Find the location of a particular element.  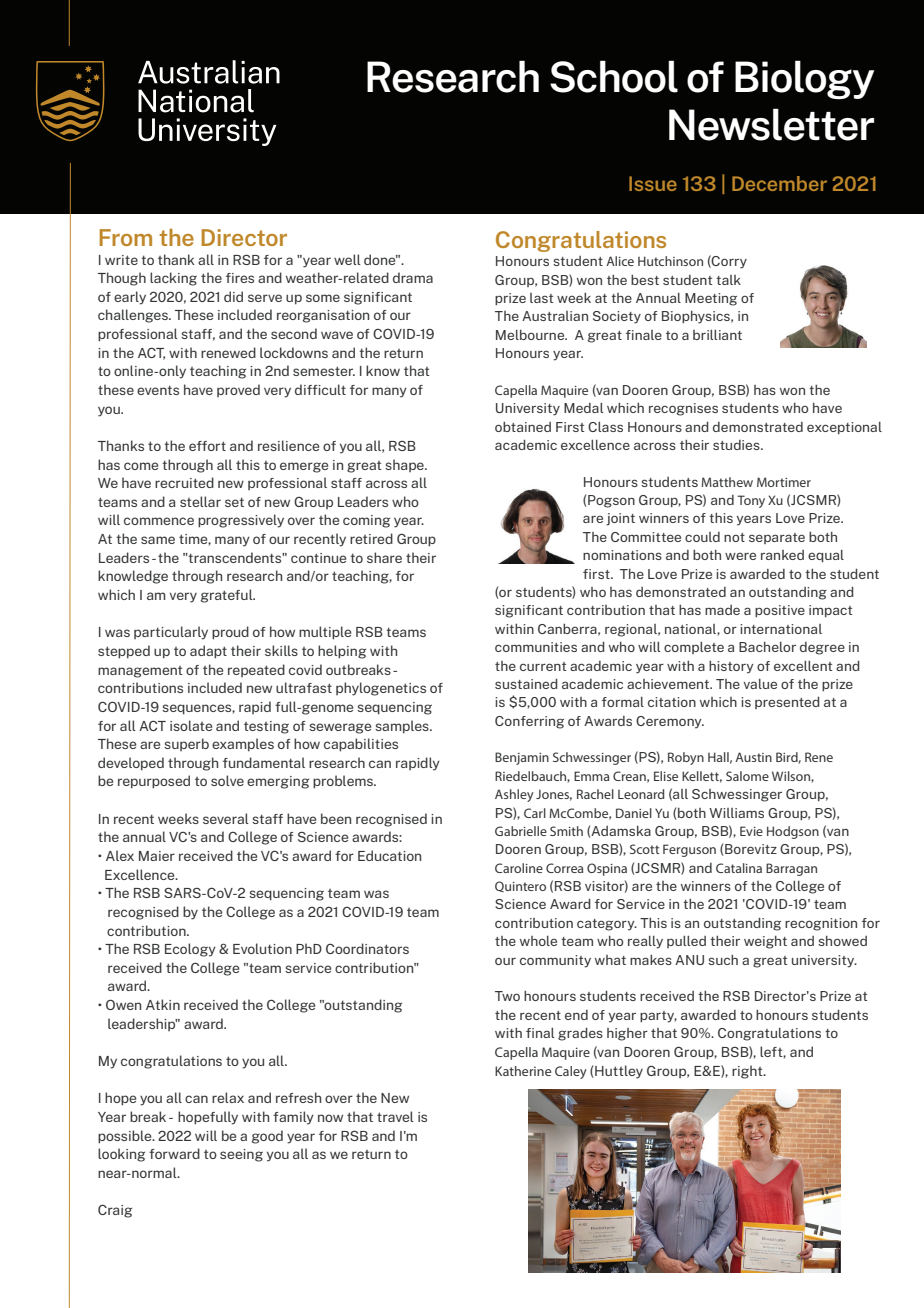

communities is located at coordinates (536, 647).
